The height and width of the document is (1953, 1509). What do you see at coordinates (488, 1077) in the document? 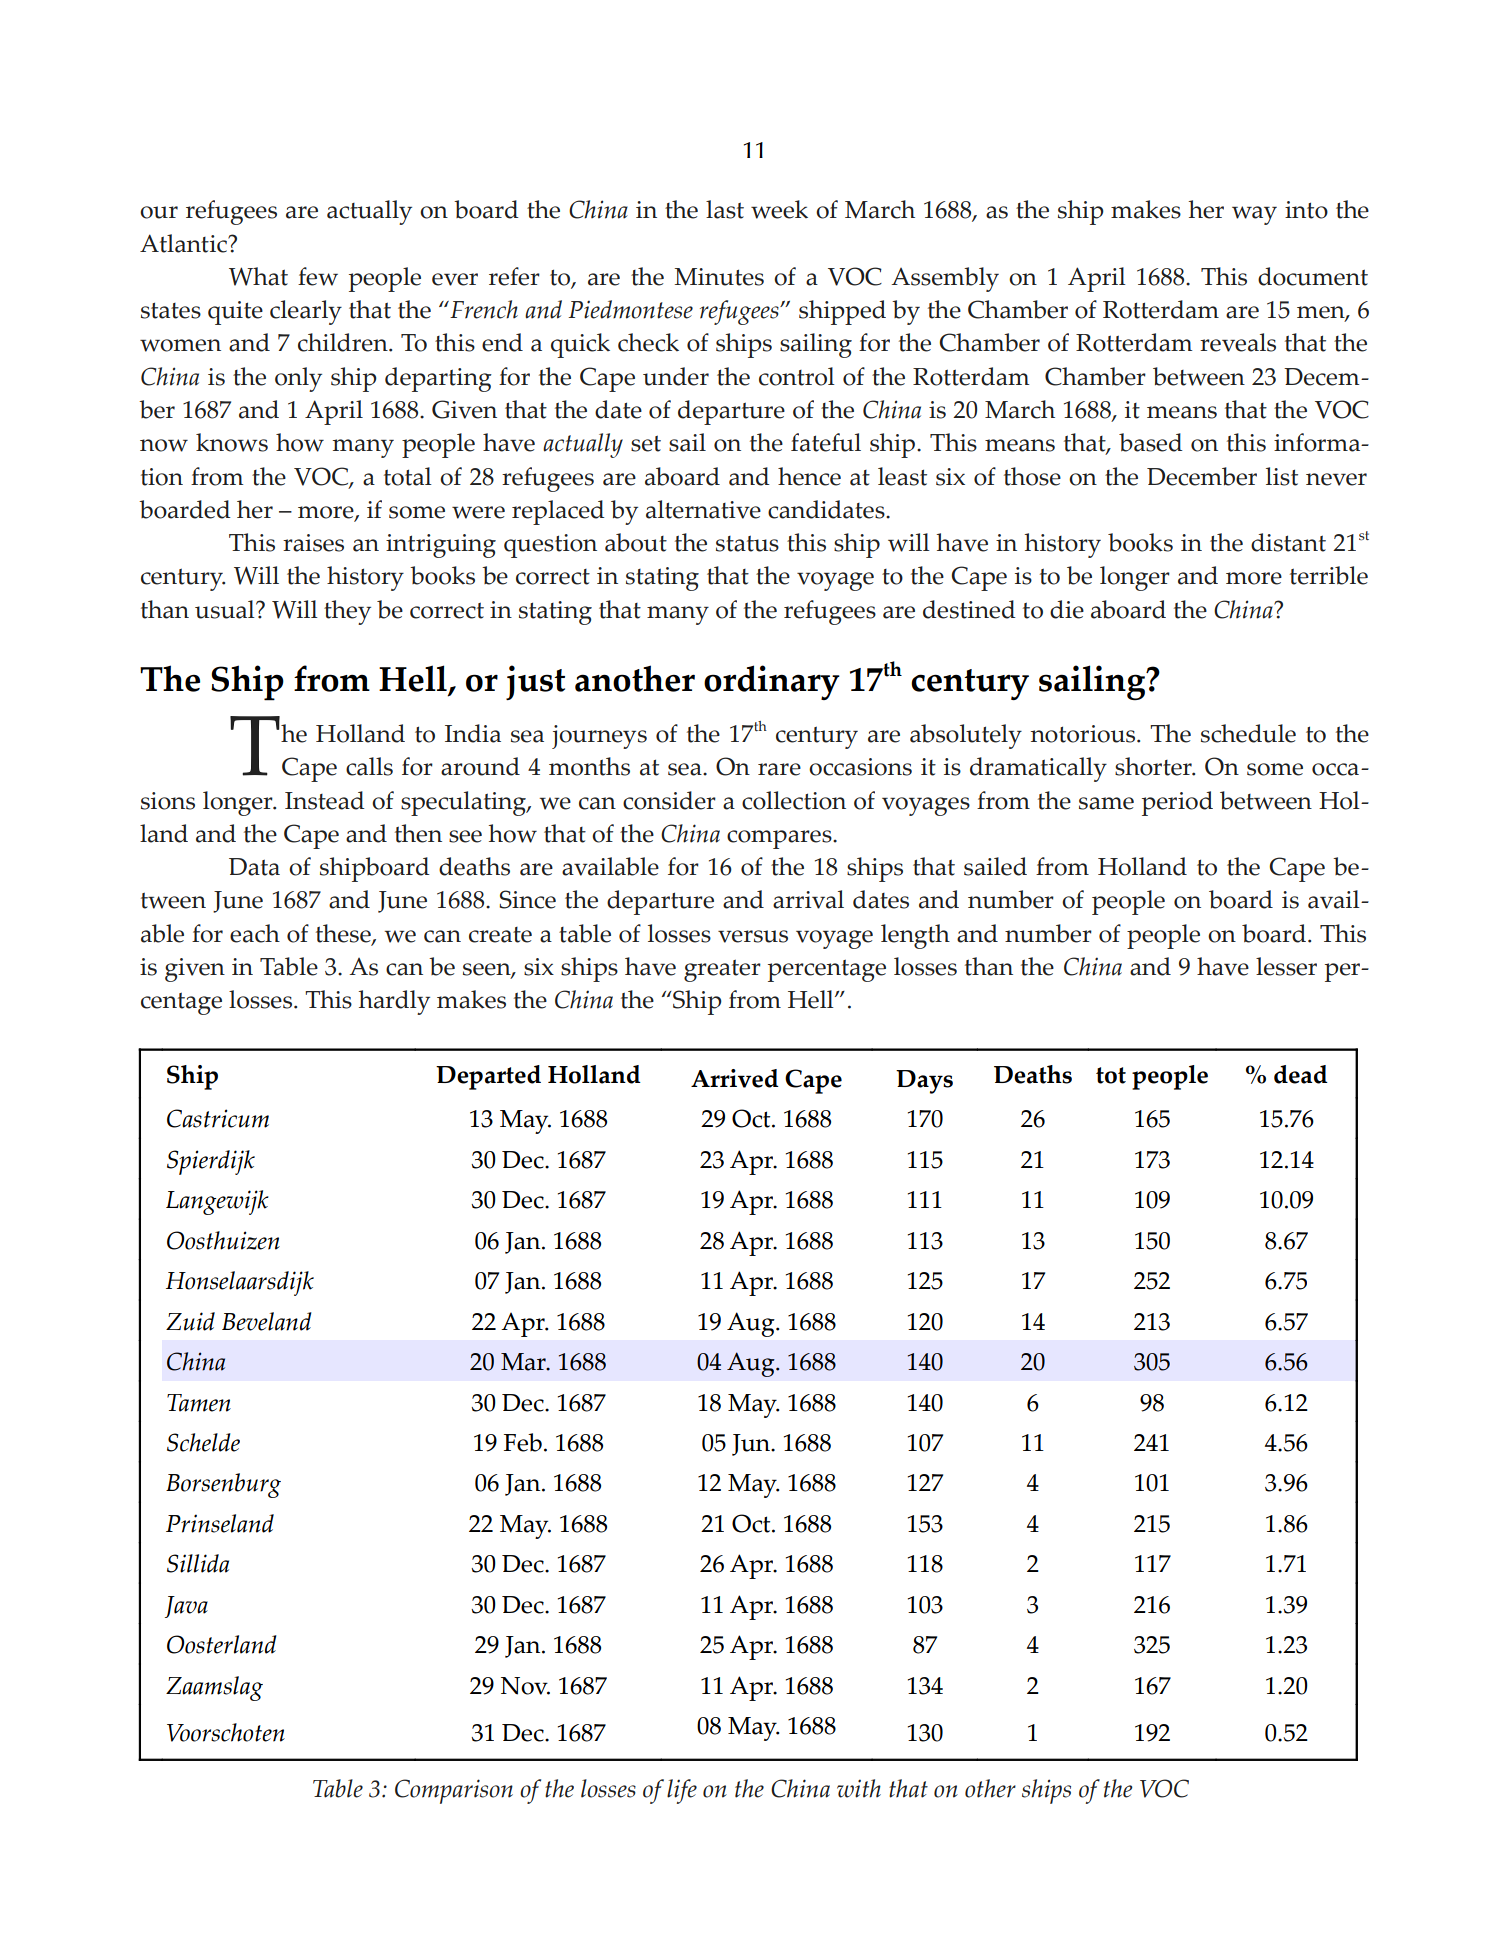
I see `Departed` at bounding box center [488, 1077].
